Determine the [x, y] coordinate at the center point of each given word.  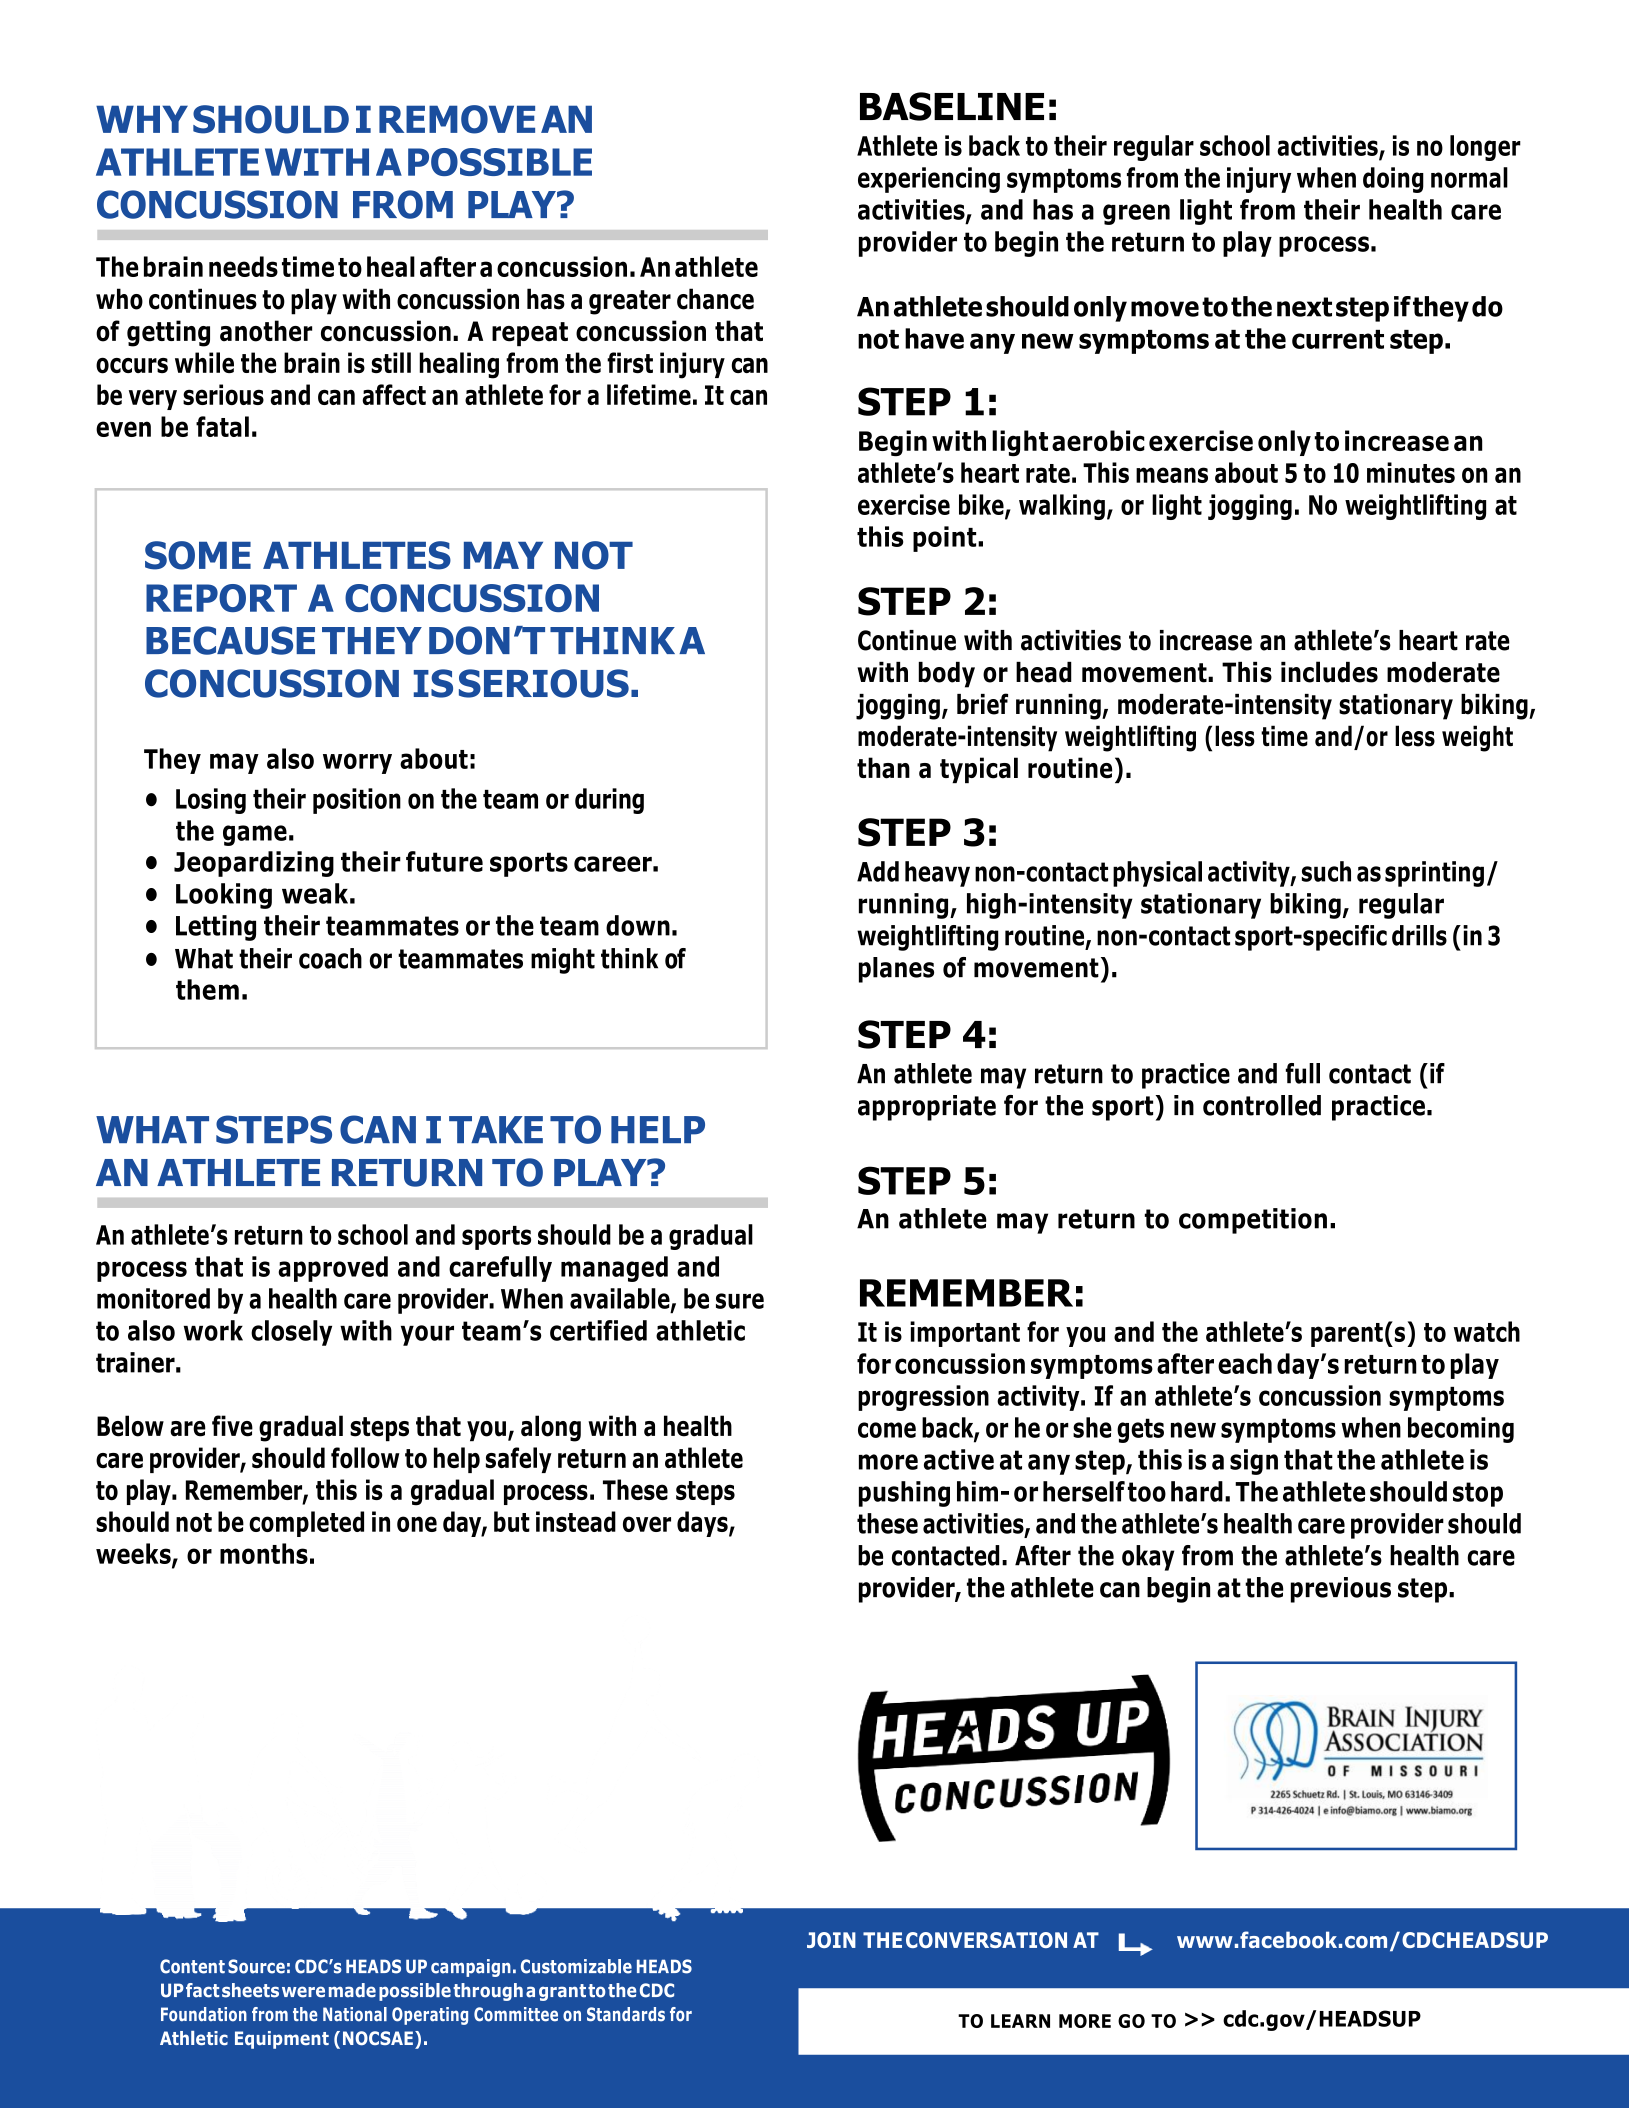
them [207, 989]
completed [306, 1524]
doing [1393, 180]
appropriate [927, 1108]
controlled [1262, 1105]
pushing [904, 1494]
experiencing [929, 180]
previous [1341, 1590]
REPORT [221, 598]
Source [256, 1966]
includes [1329, 672]
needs [243, 266]
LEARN [1020, 2021]
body [946, 675]
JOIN [831, 1940]
